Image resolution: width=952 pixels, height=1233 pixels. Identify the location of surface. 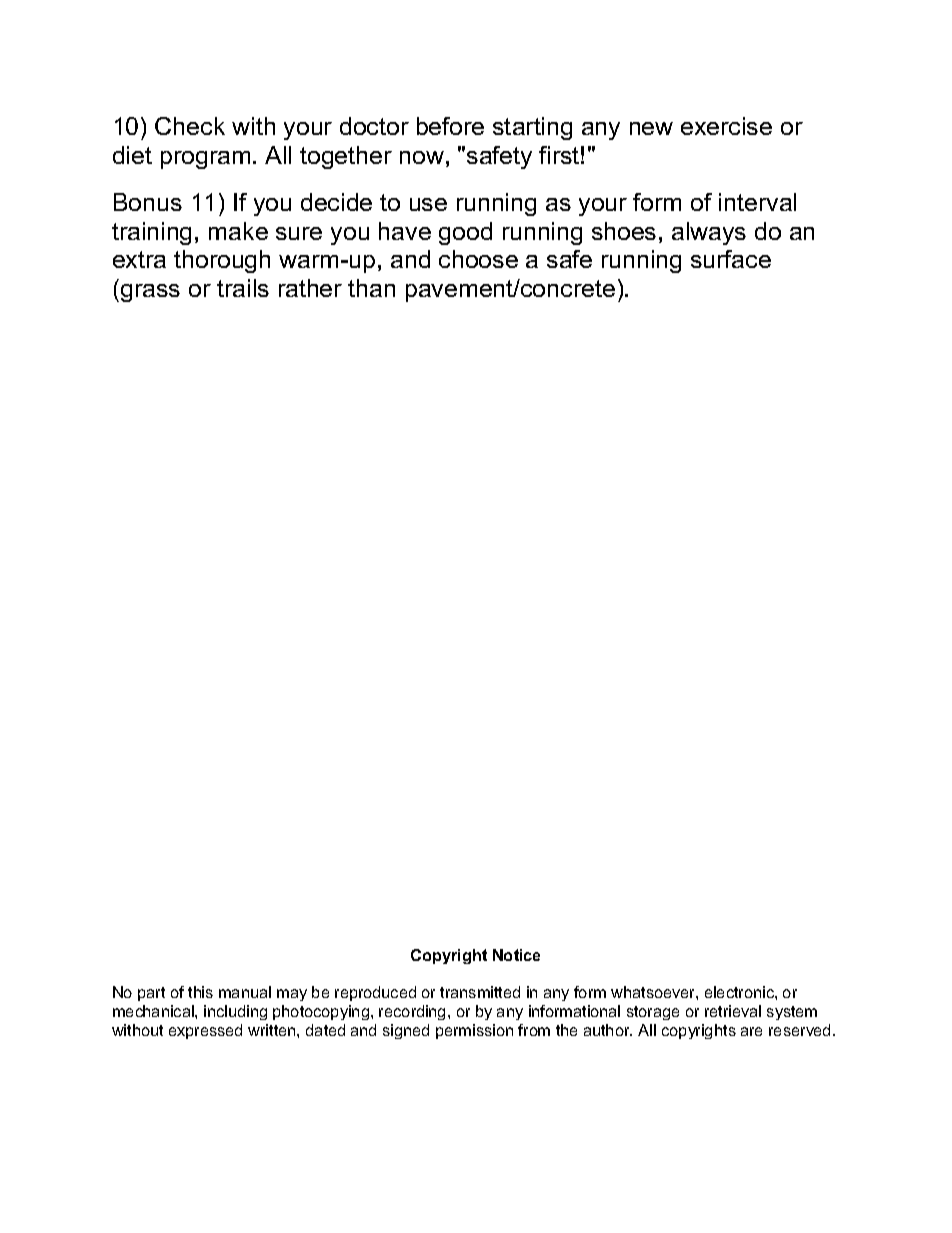
(731, 259).
